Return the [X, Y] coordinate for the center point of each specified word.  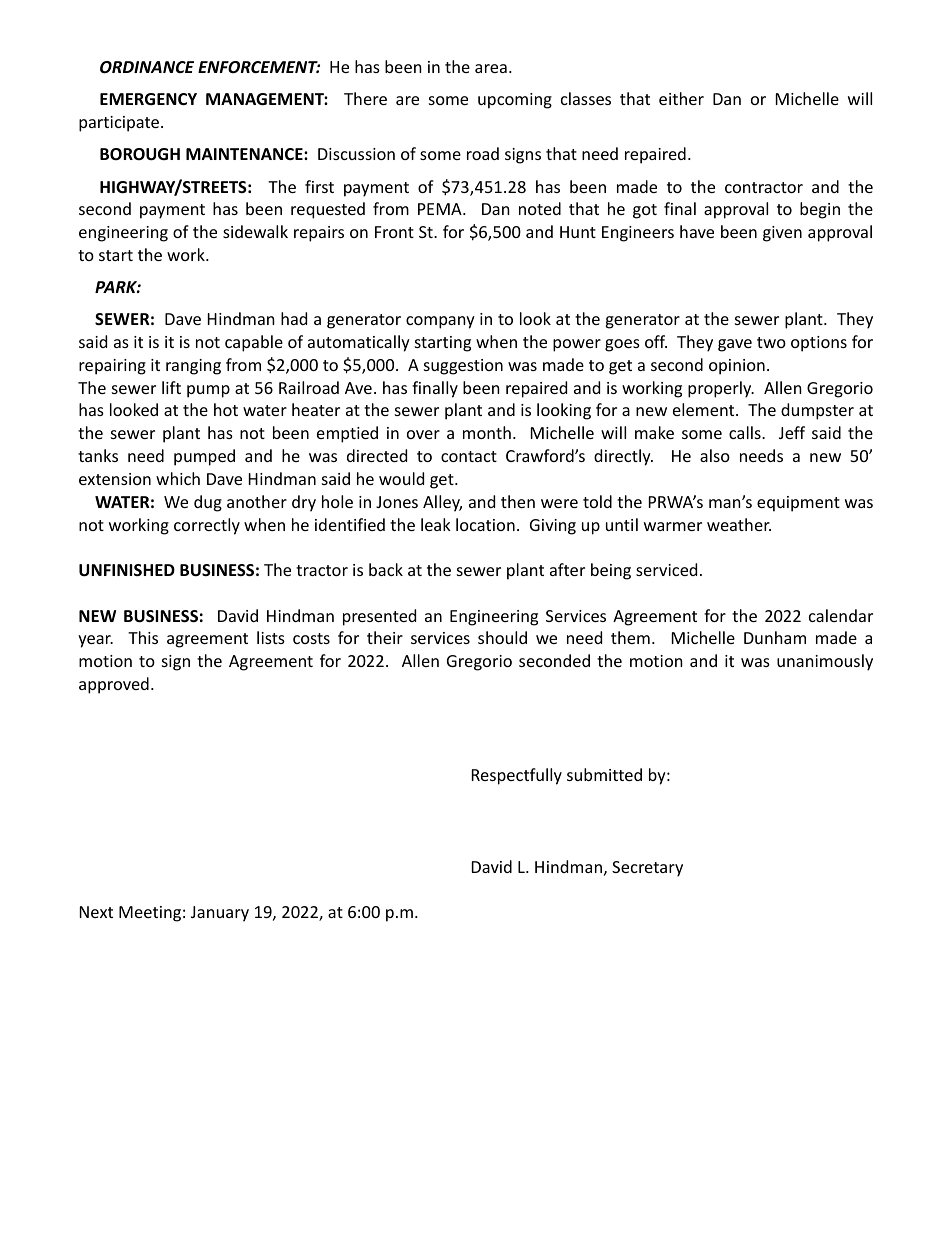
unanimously [825, 662]
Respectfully [517, 776]
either [681, 98]
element [705, 409]
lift [171, 387]
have [697, 231]
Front [394, 232]
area [491, 68]
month [487, 432]
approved [114, 685]
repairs [319, 234]
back [386, 569]
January [220, 914]
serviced [666, 569]
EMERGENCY [148, 99]
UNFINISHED [127, 570]
